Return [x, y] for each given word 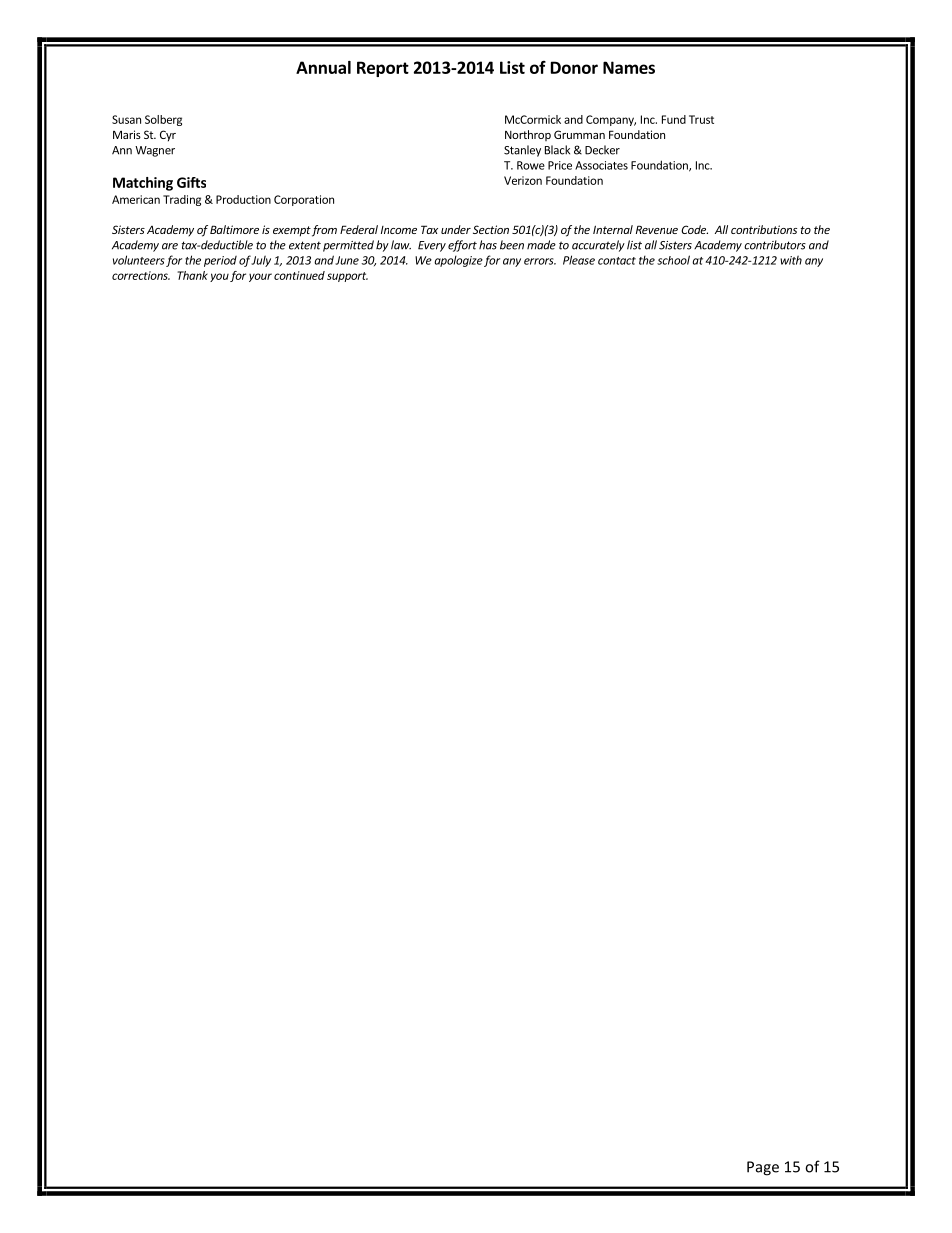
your [260, 277]
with [791, 260]
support [347, 277]
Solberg [163, 120]
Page [763, 1168]
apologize [458, 261]
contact [617, 261]
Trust [701, 119]
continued [299, 275]
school [673, 260]
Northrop [528, 135]
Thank [192, 275]
